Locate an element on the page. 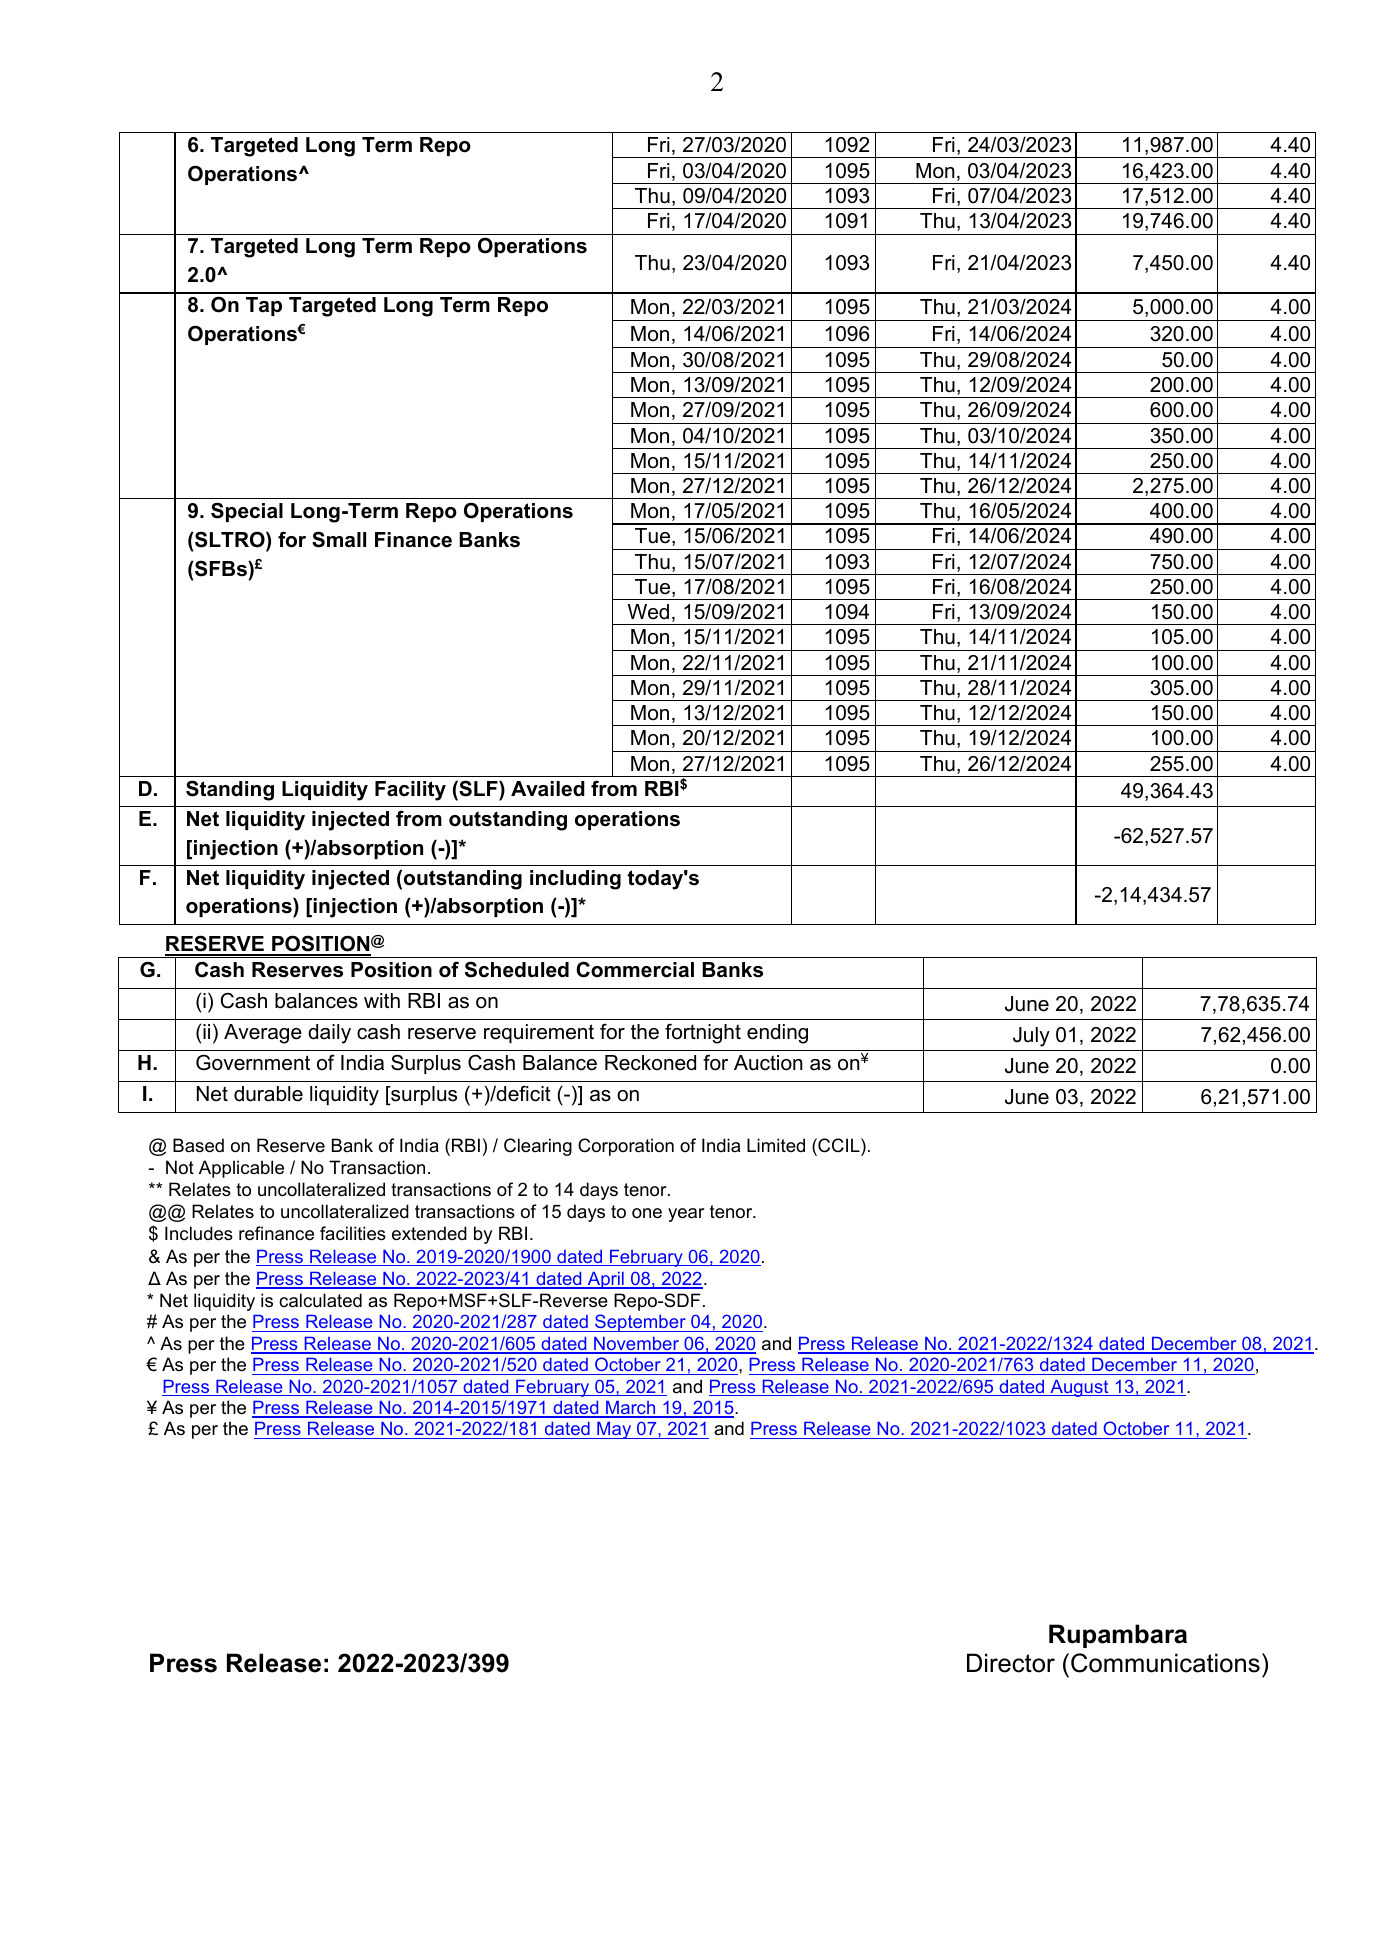  year is located at coordinates (686, 1215).
